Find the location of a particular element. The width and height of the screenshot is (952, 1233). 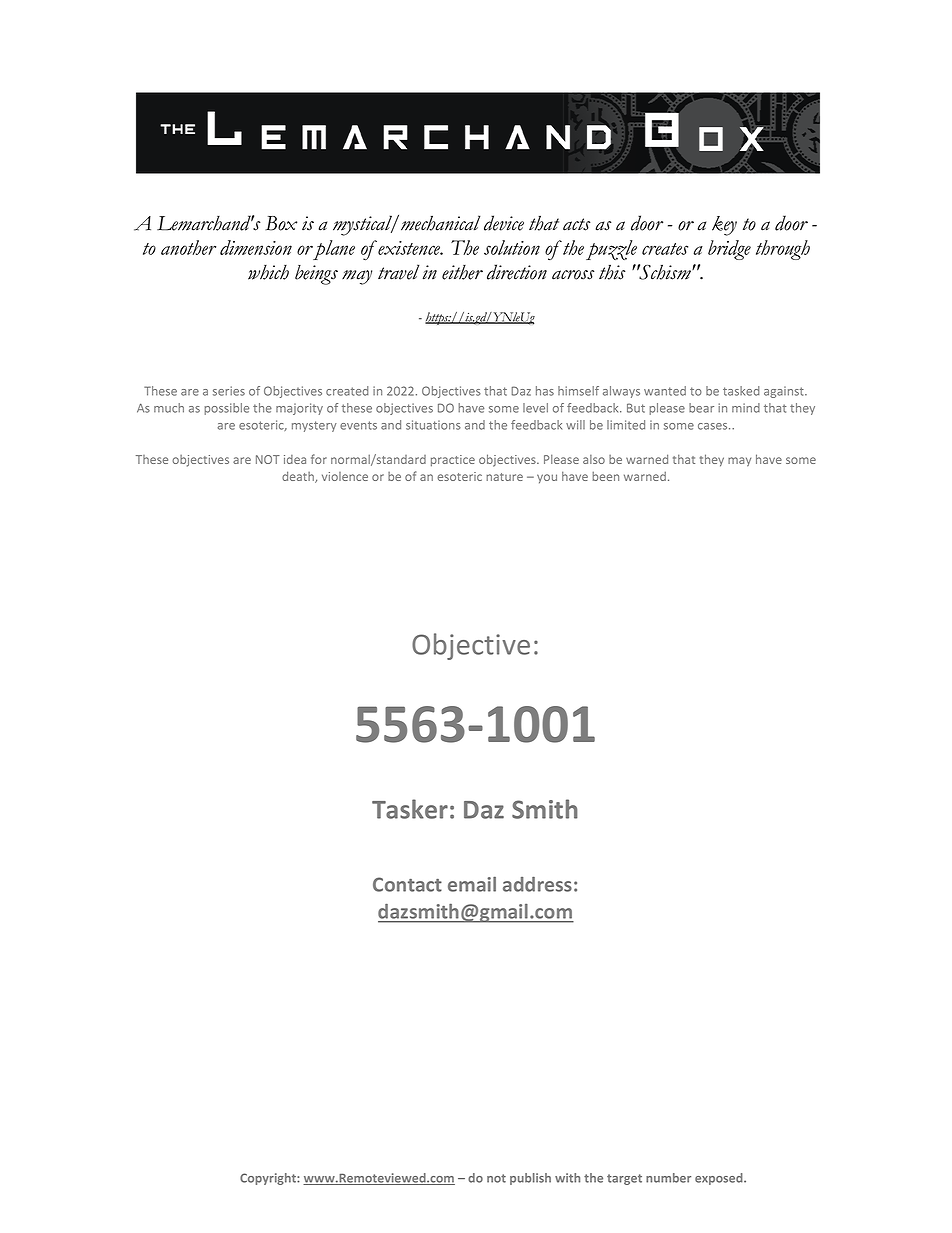

address is located at coordinates (537, 884).
